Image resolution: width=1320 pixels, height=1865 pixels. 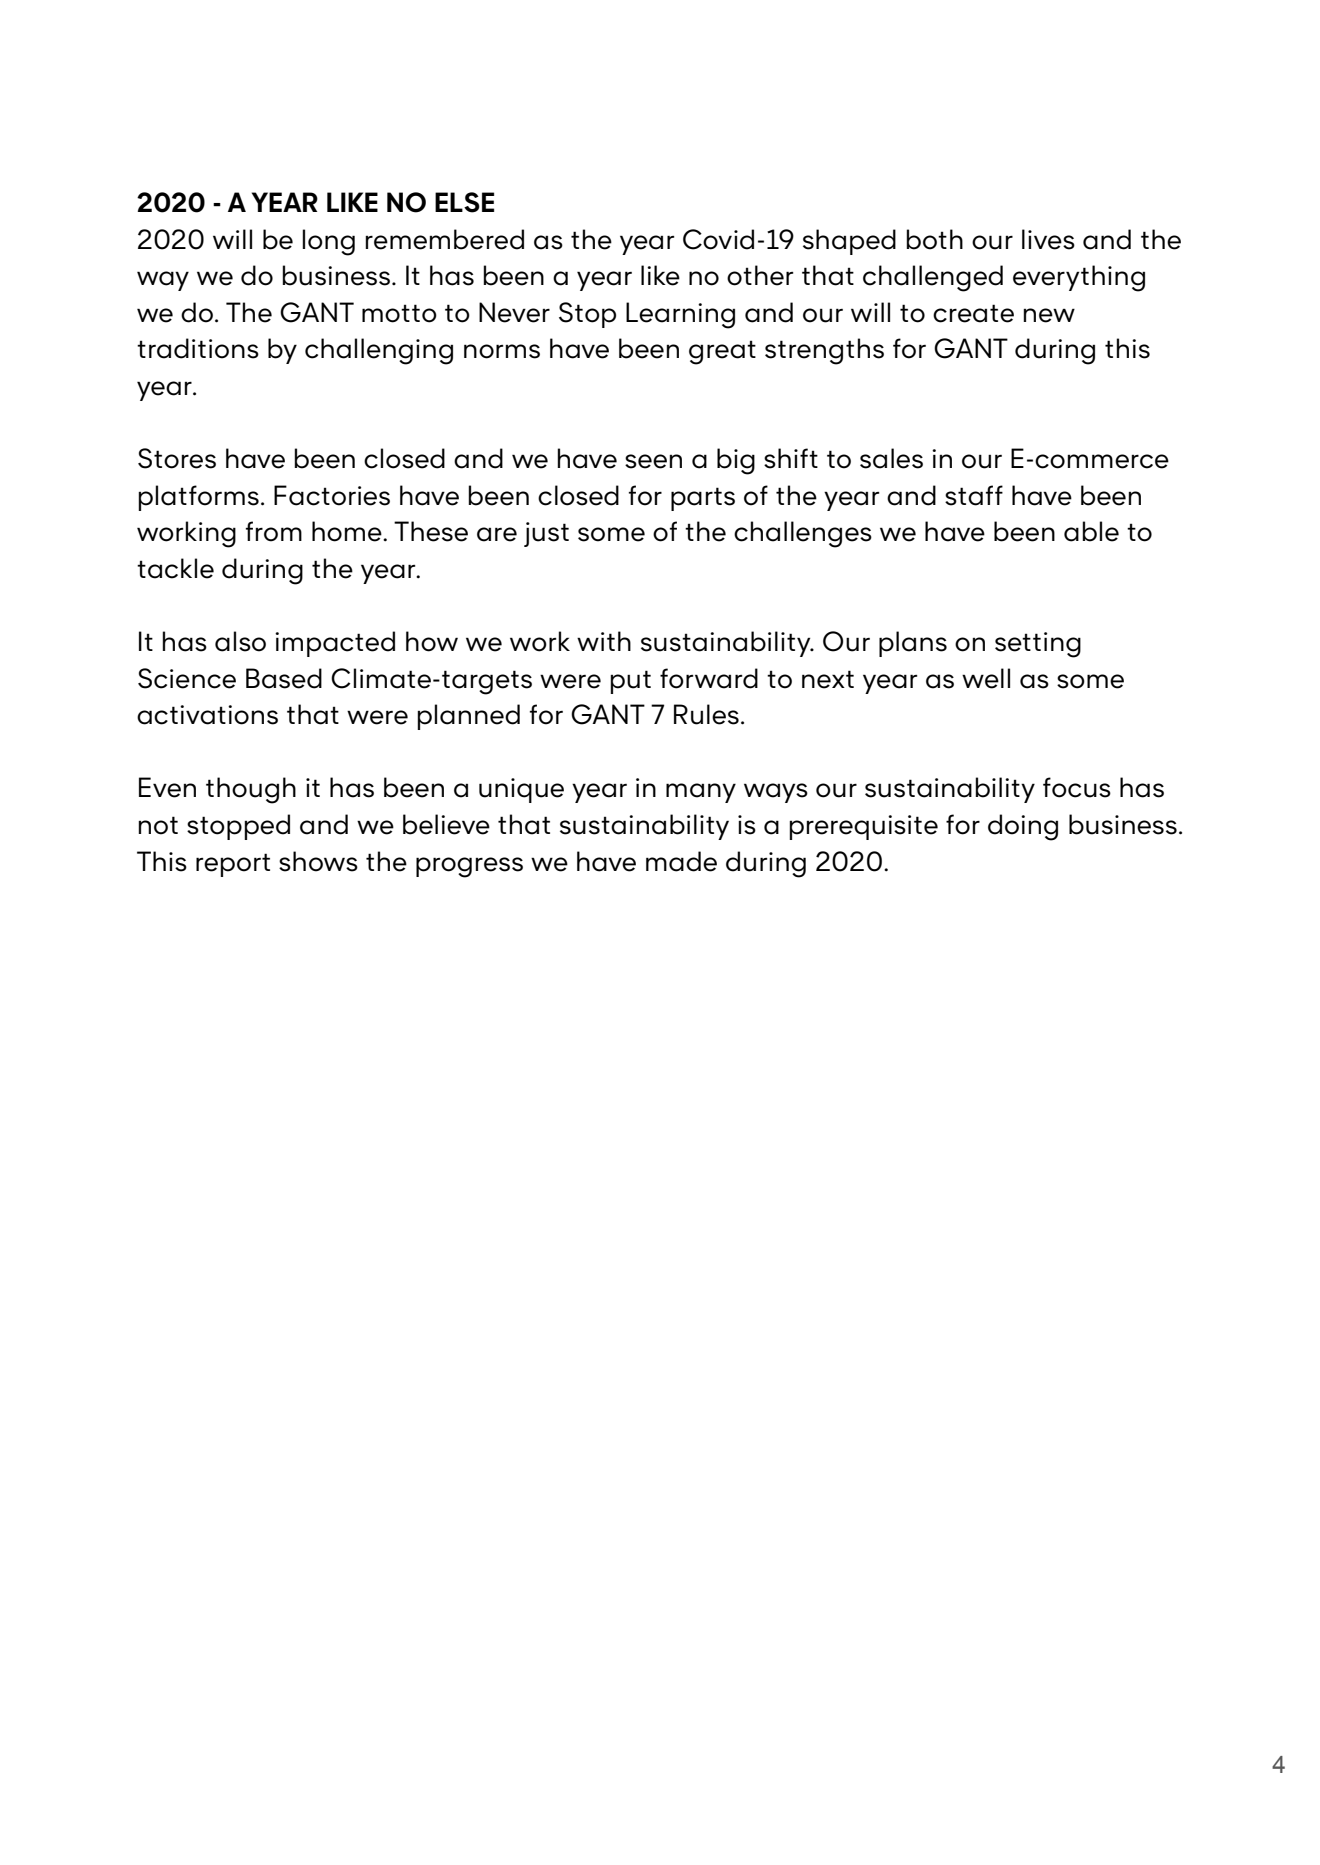 What do you see at coordinates (233, 865) in the screenshot?
I see `report` at bounding box center [233, 865].
